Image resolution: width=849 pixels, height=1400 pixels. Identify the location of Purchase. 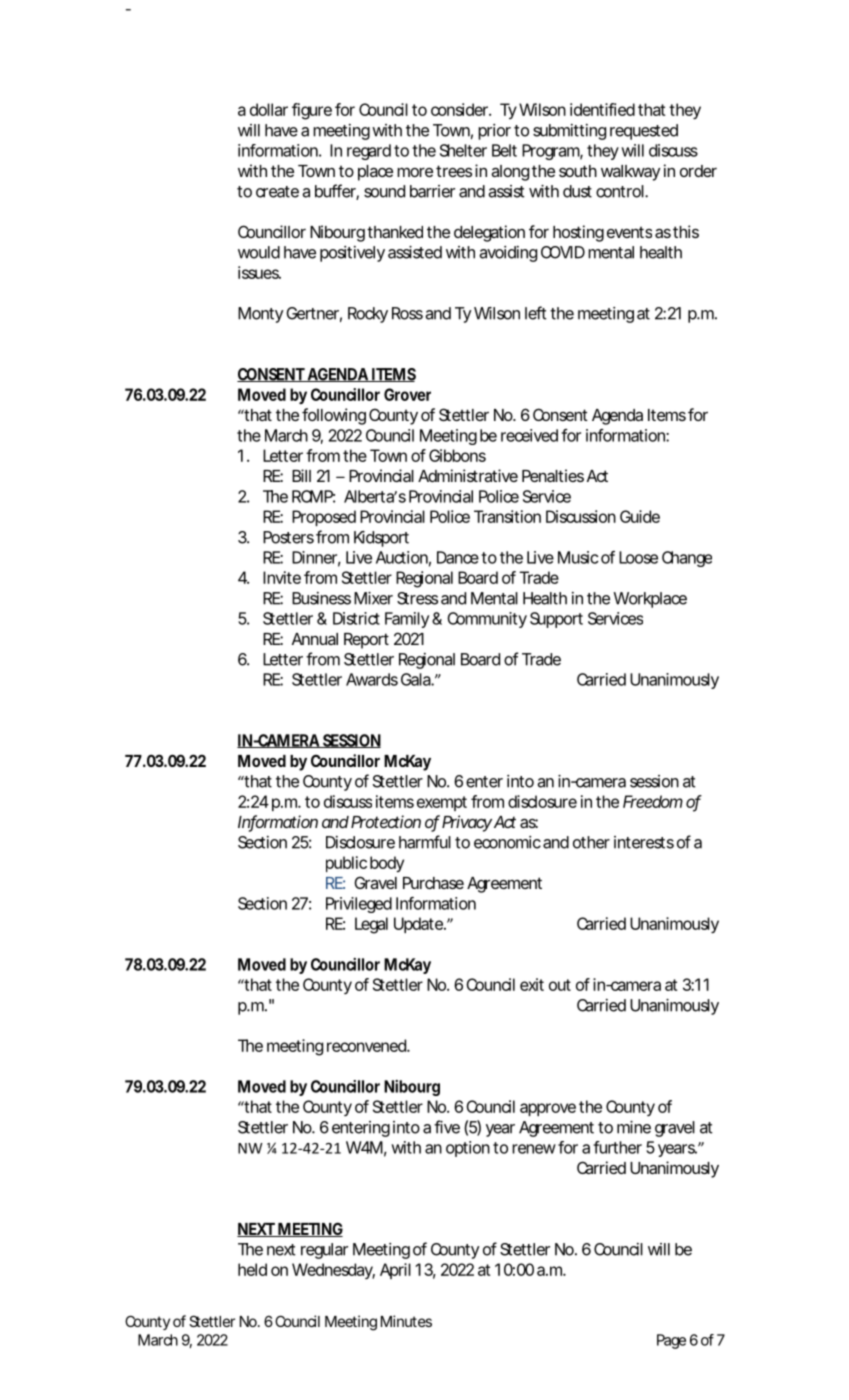
(433, 883).
